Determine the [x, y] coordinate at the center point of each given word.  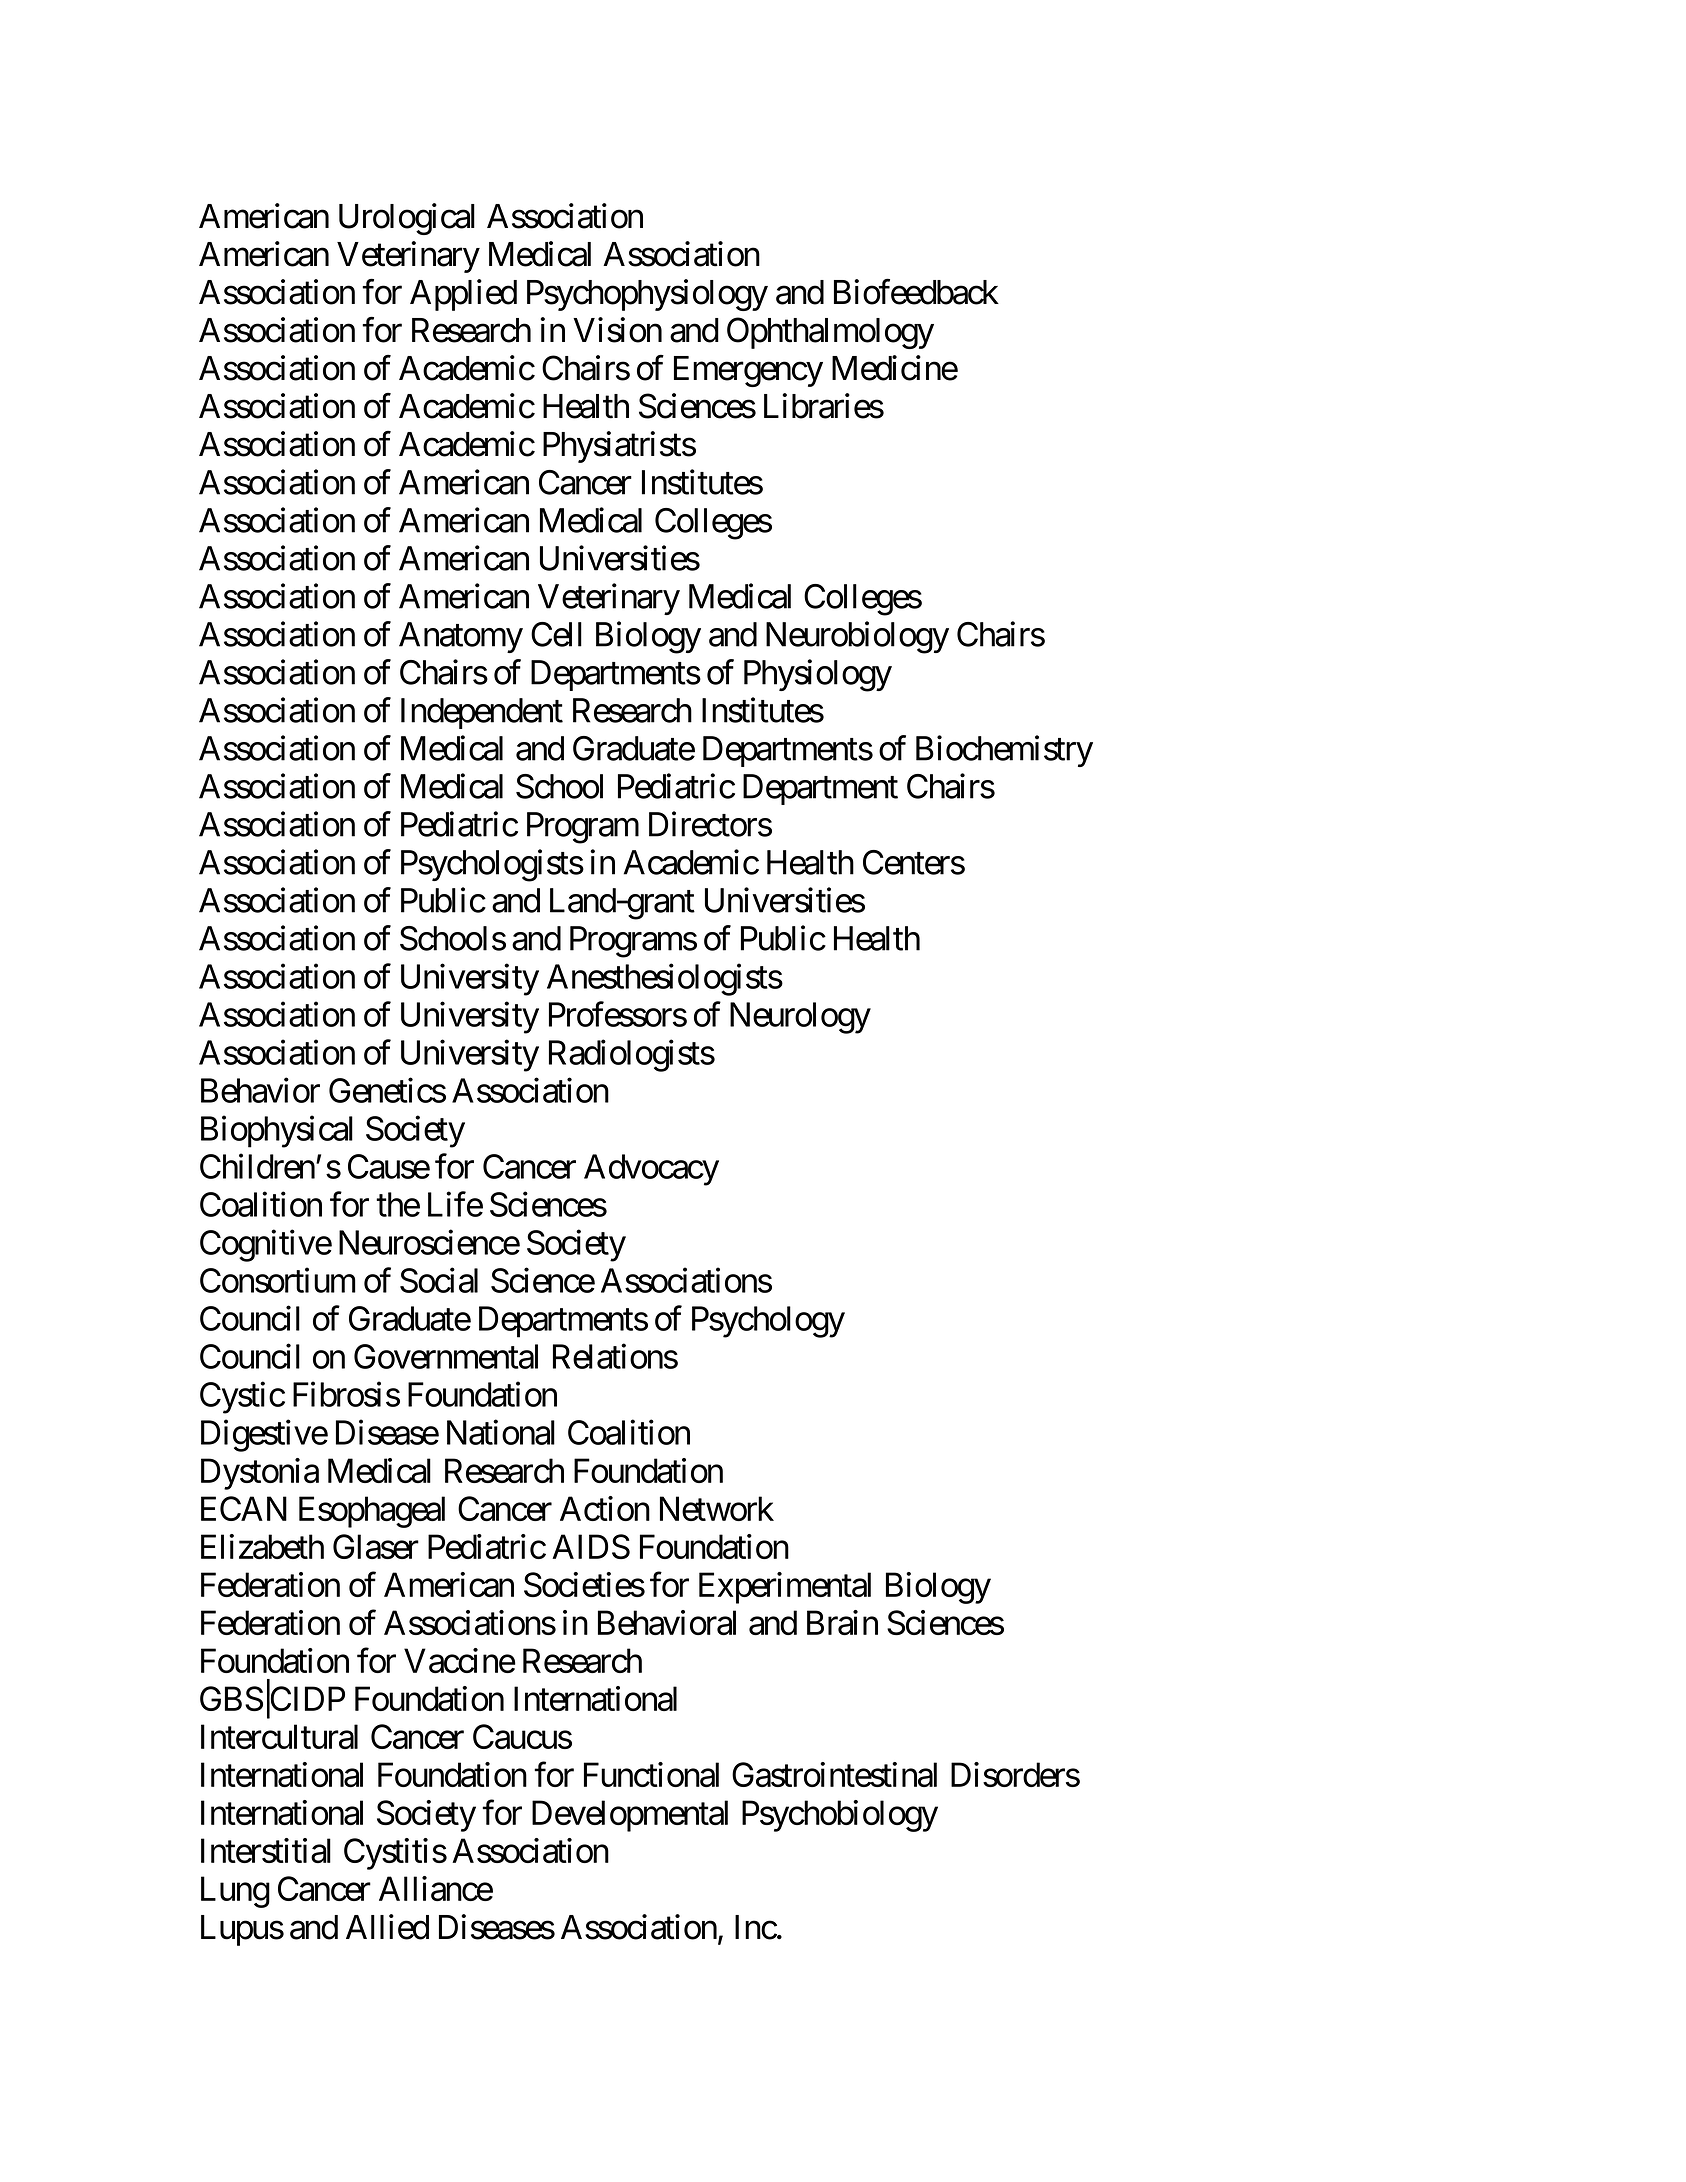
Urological [407, 219]
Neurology [800, 1018]
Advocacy [651, 1170]
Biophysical [277, 1132]
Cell [556, 634]
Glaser [376, 1546]
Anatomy [461, 637]
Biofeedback [916, 292]
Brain [842, 1622]
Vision [617, 330]
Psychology [768, 1322]
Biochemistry [1004, 751]
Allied [387, 1927]
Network [717, 1508]
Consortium [278, 1280]
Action [605, 1508]
